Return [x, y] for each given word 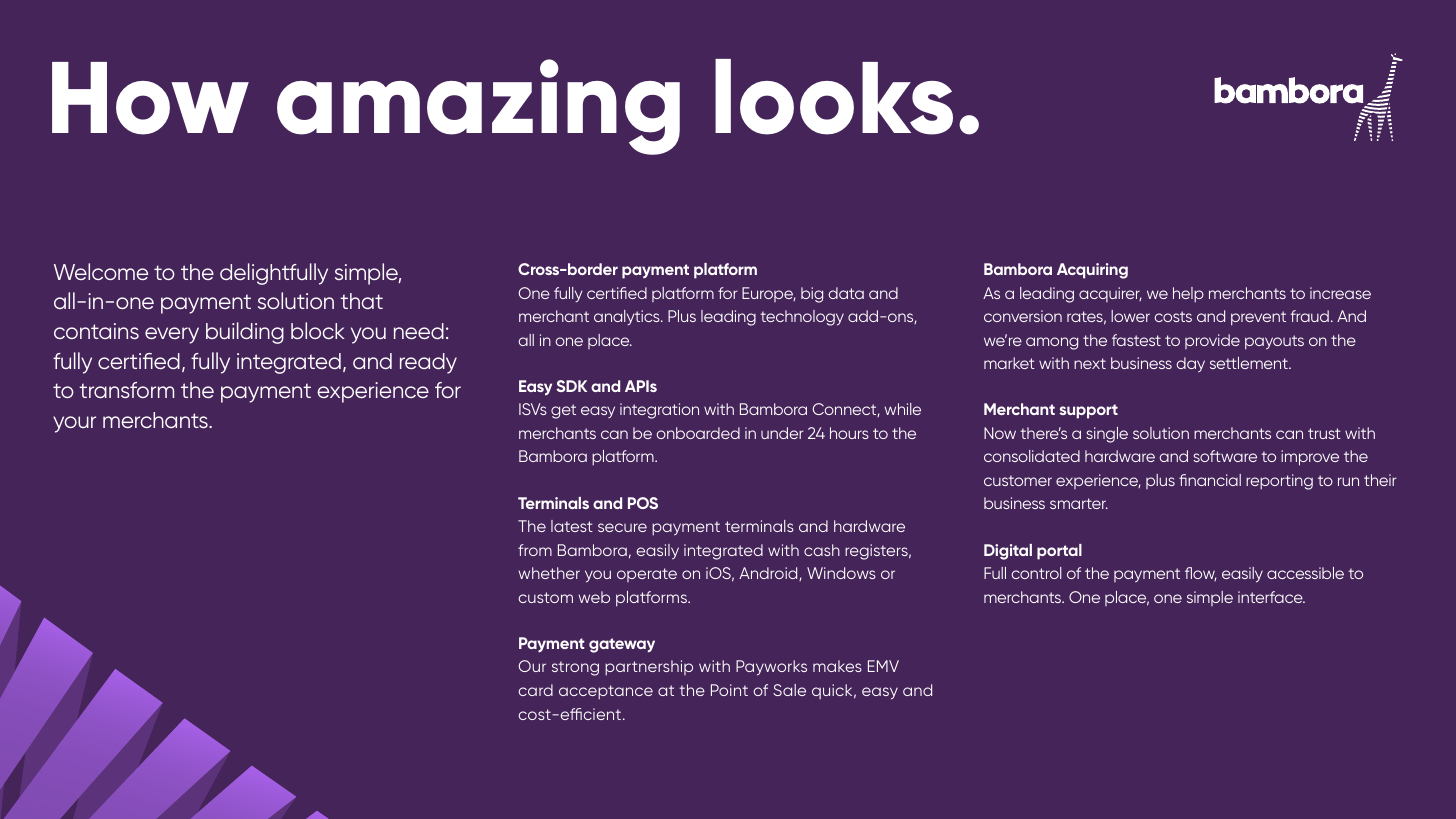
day [1190, 364]
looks [834, 97]
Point [729, 690]
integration [659, 411]
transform [126, 390]
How [150, 98]
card [535, 690]
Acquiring [1092, 271]
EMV [883, 666]
